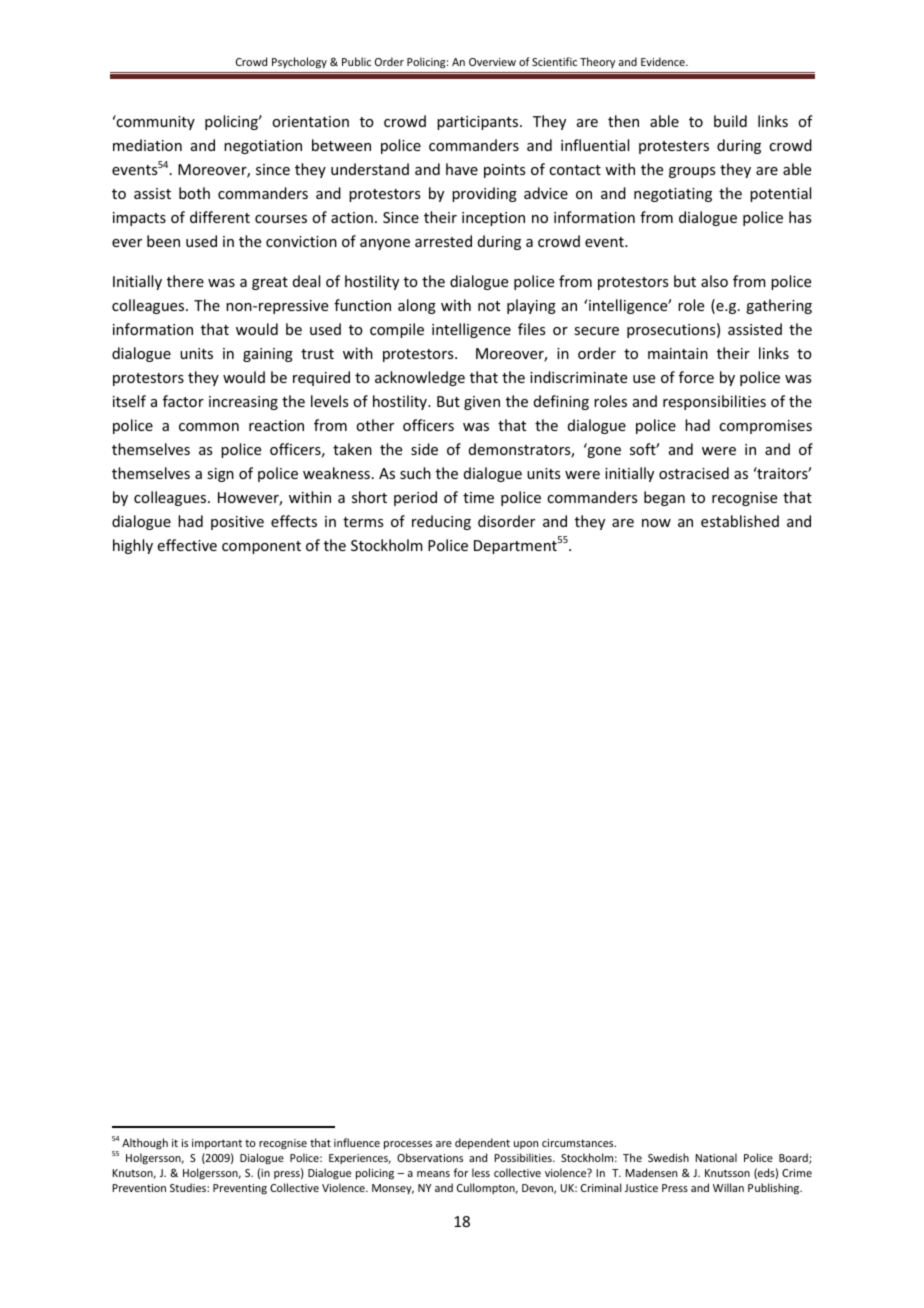  Describe the element at coordinates (482, 1143) in the page. I see `dependent` at that location.
